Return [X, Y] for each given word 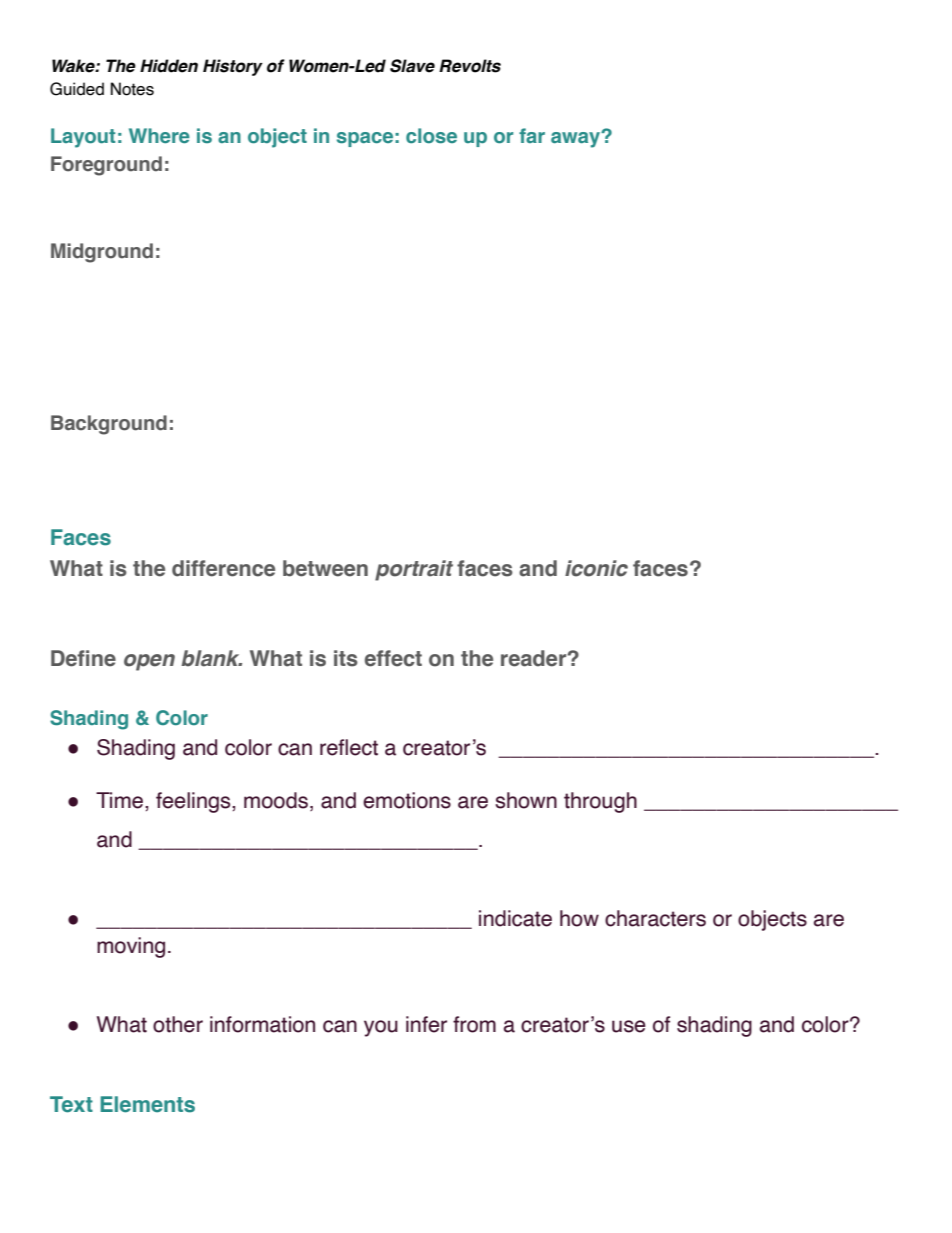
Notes [132, 89]
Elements [147, 1104]
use [629, 1026]
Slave [412, 66]
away [577, 139]
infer [426, 1024]
